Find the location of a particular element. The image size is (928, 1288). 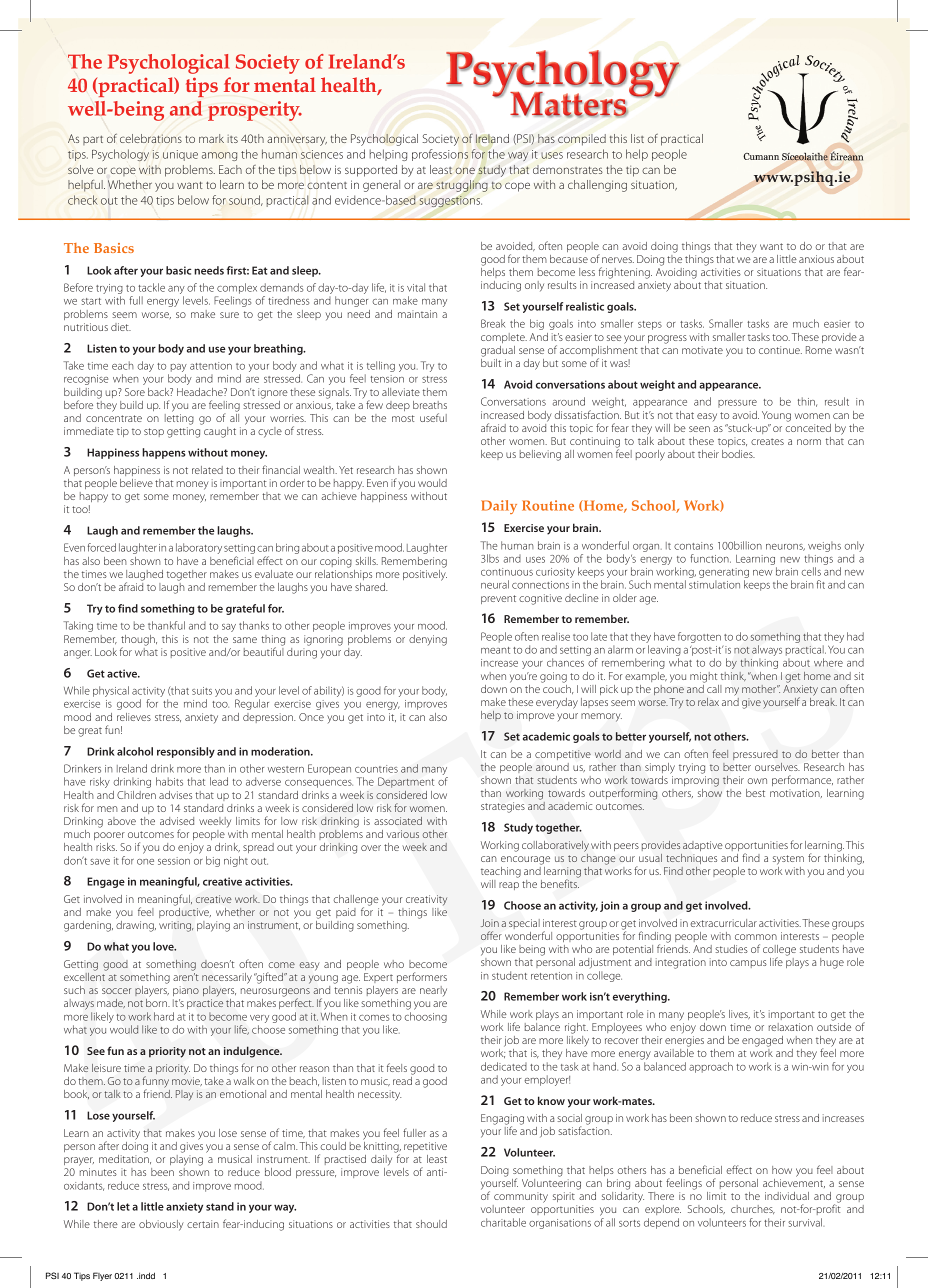

challenging is located at coordinates (597, 186).
